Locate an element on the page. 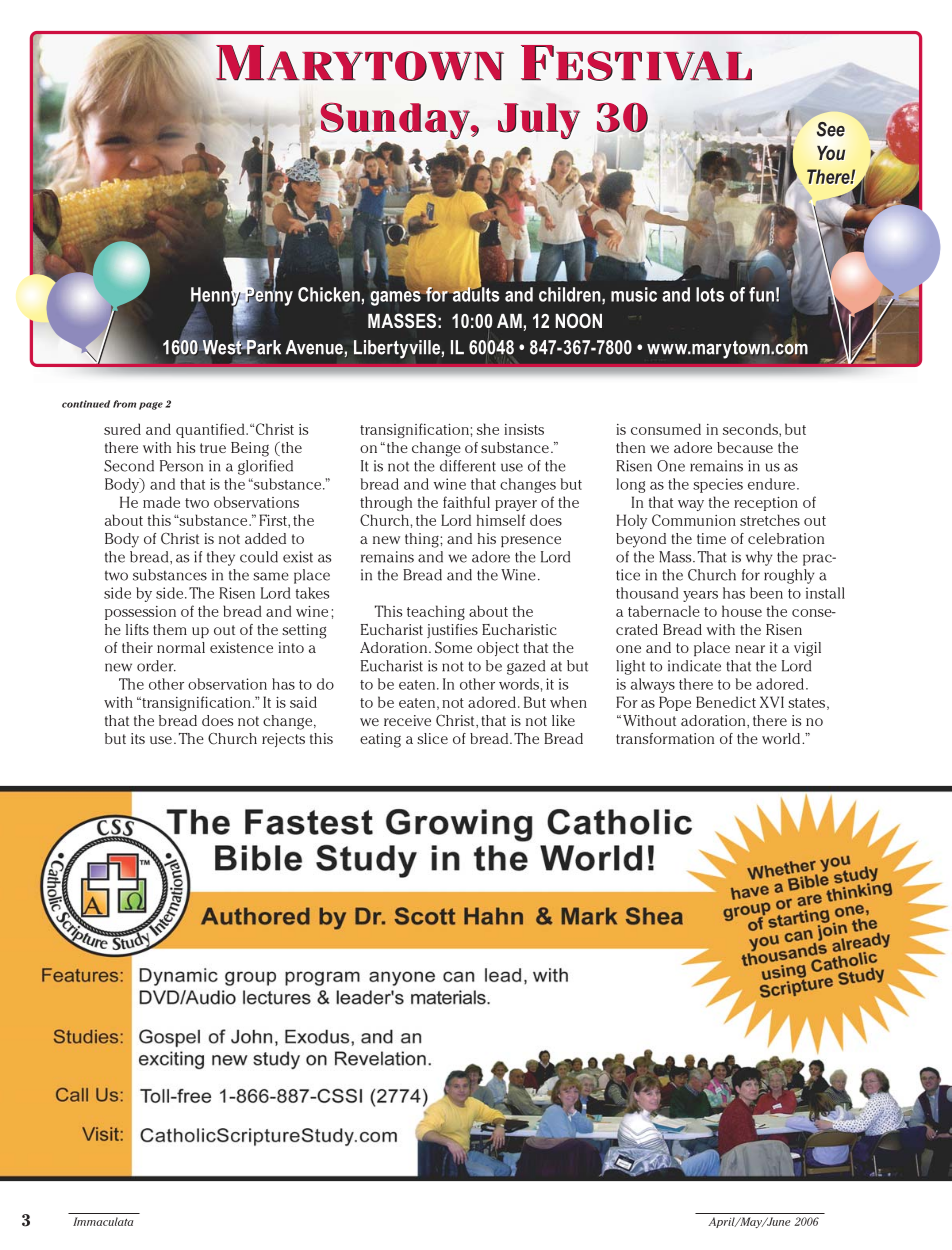  she is located at coordinates (488, 429).
